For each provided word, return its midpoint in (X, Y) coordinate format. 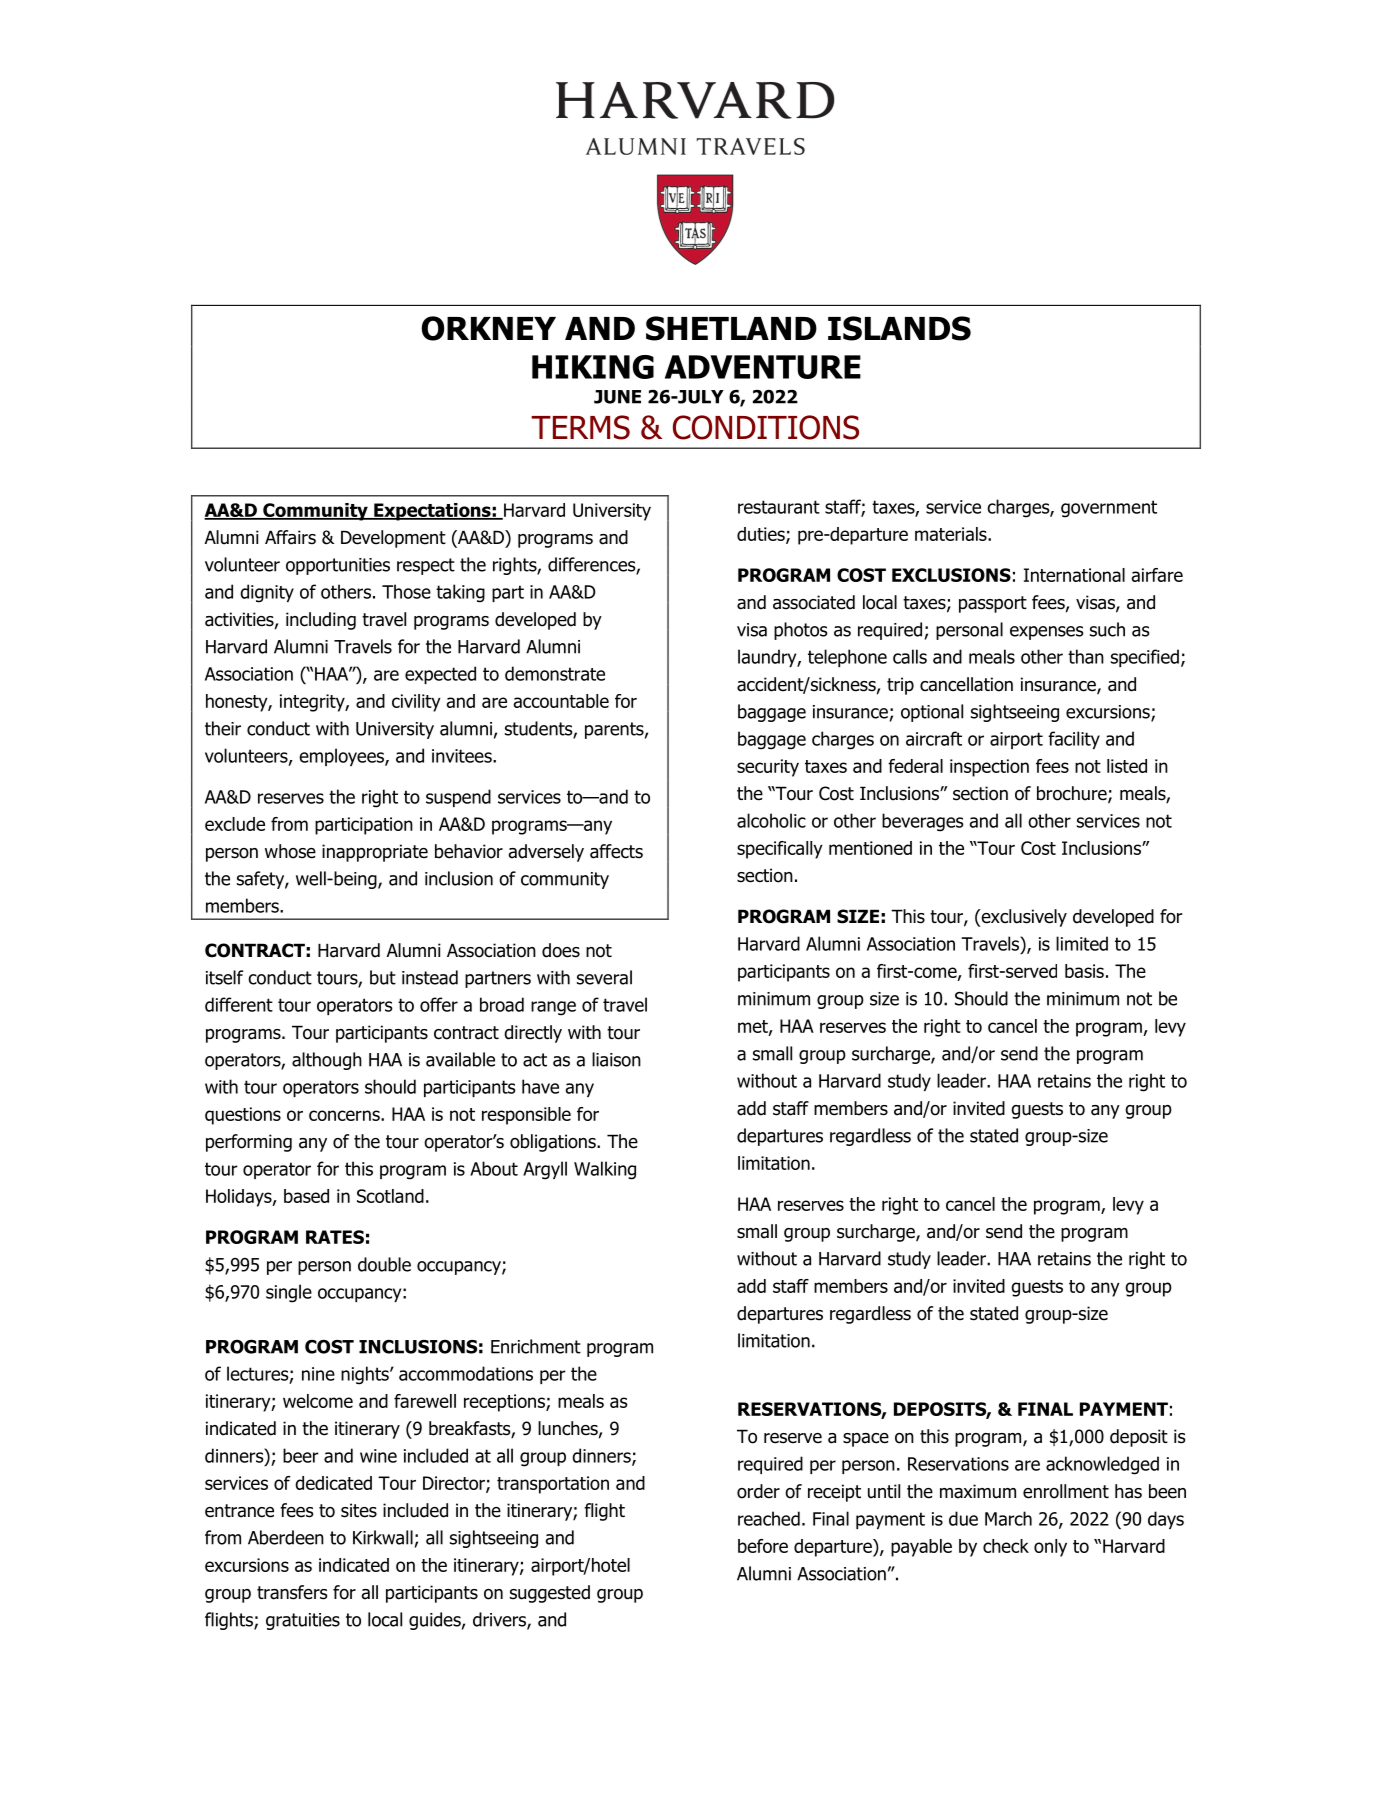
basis (1084, 971)
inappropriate (375, 853)
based (306, 1196)
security (768, 768)
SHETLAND (731, 328)
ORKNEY (489, 328)
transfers (292, 1592)
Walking (605, 1170)
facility (1074, 740)
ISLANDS (899, 328)
